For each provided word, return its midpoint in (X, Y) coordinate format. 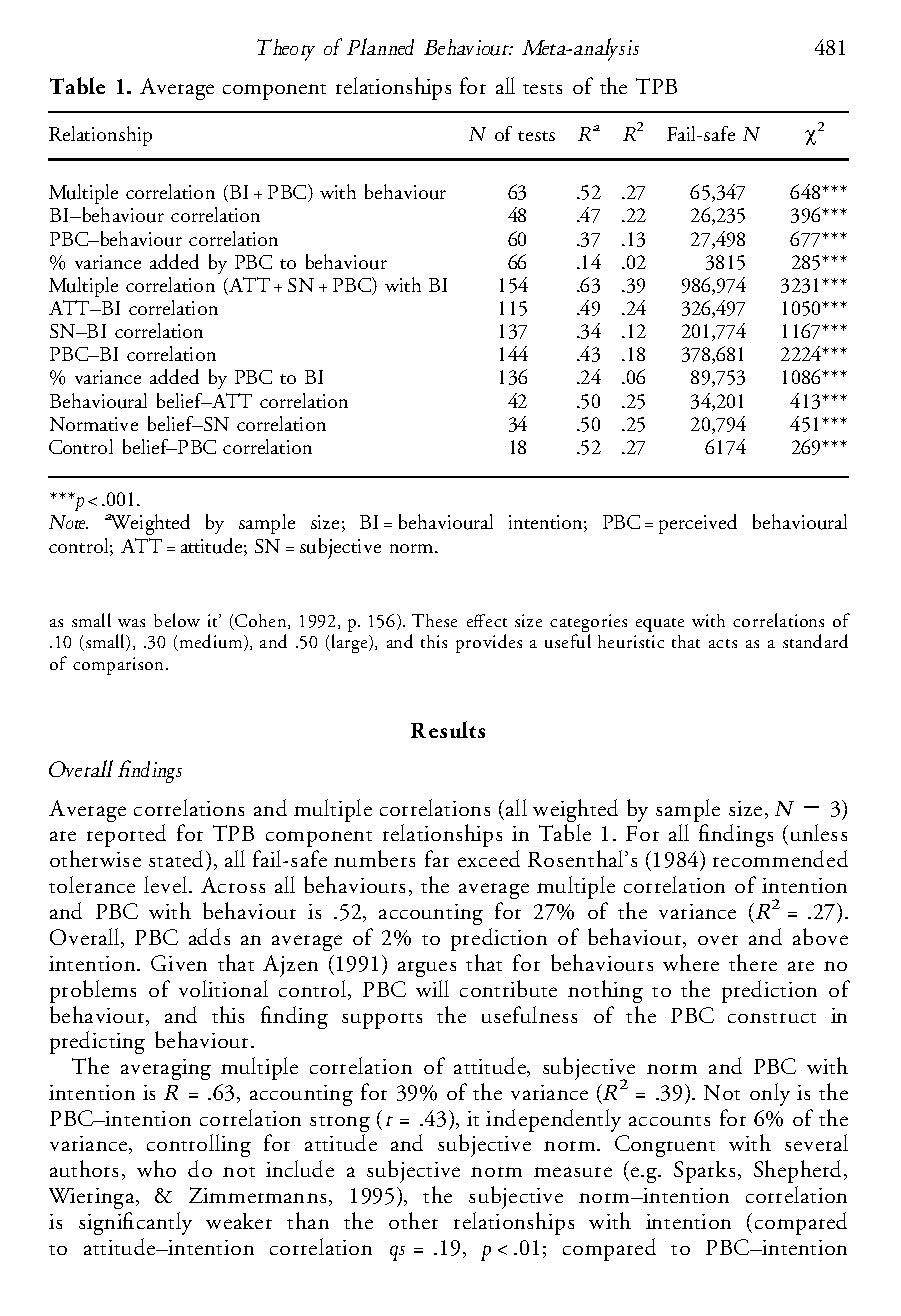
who (156, 1168)
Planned (380, 46)
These (434, 620)
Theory (286, 50)
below (177, 620)
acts (723, 643)
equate (660, 625)
